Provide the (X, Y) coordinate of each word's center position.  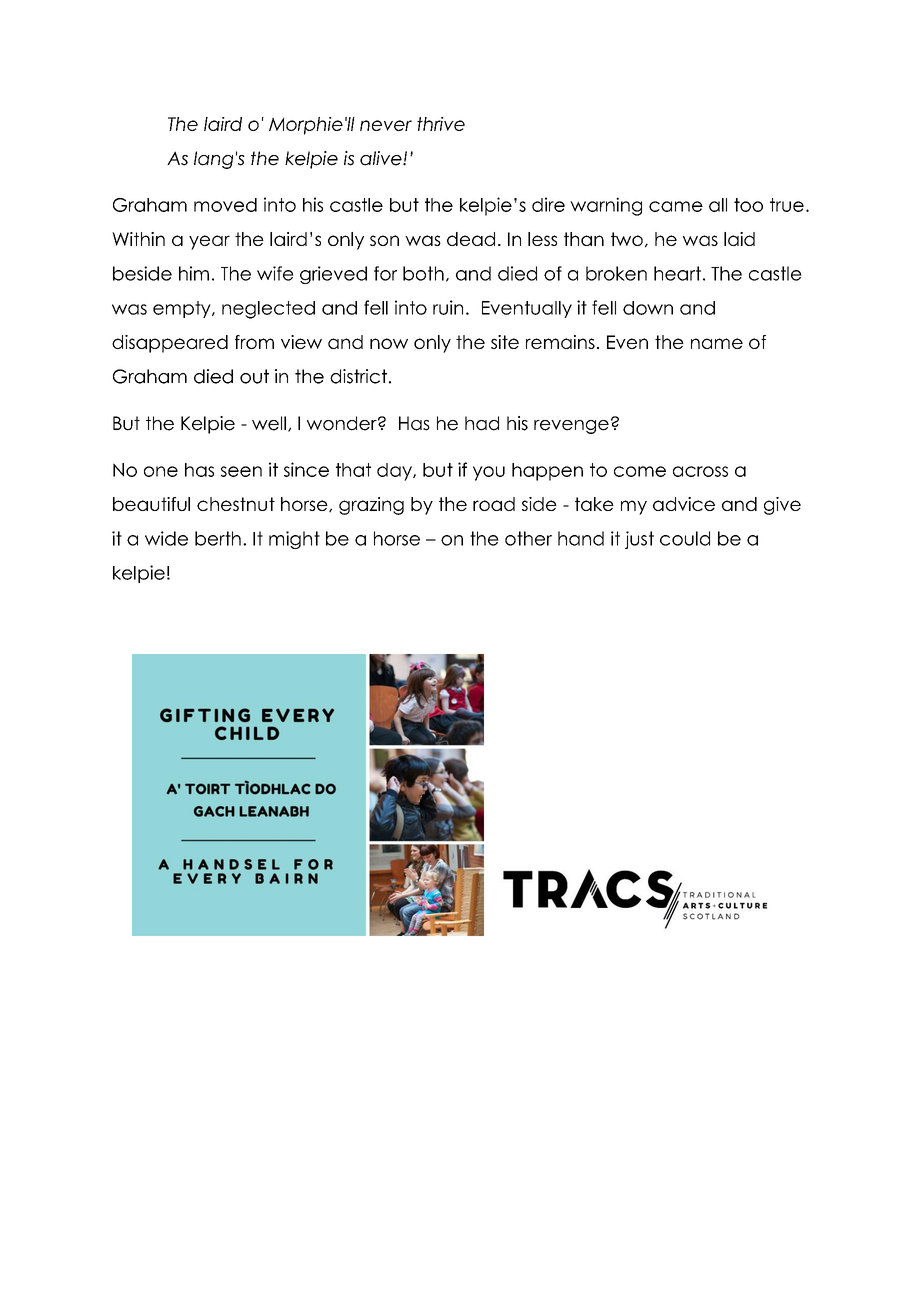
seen (241, 471)
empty (183, 309)
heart (677, 273)
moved (225, 205)
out (254, 376)
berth (218, 538)
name (717, 343)
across (700, 471)
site (505, 342)
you (489, 473)
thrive (441, 124)
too (748, 205)
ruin (448, 307)
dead (471, 239)
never (386, 125)
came (676, 206)
